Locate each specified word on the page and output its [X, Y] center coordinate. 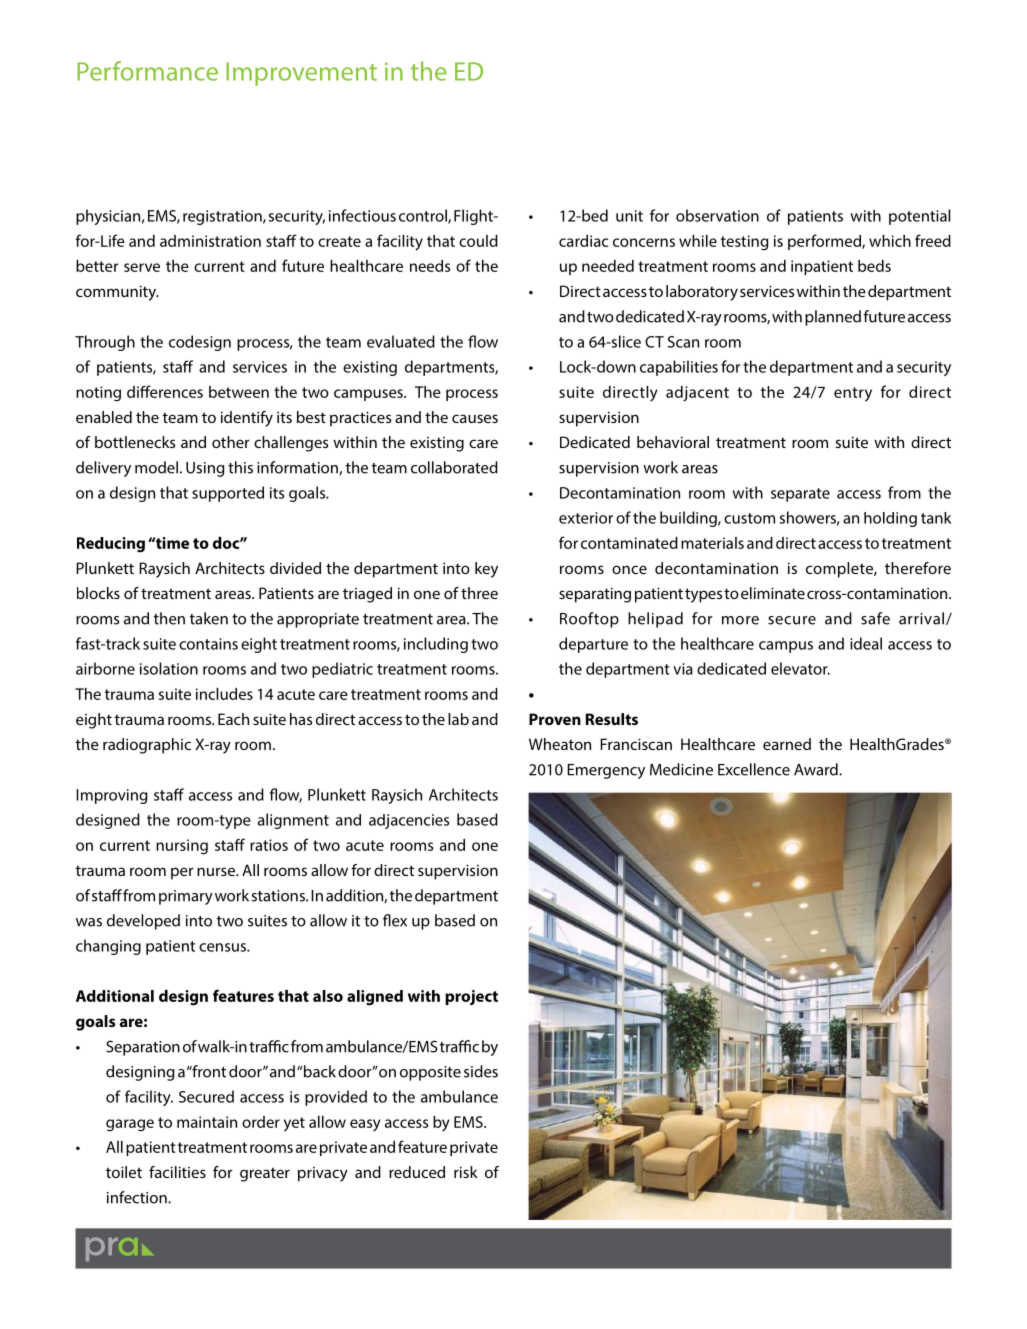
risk [465, 1172]
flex [395, 920]
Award [817, 769]
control [424, 216]
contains [208, 644]
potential [920, 217]
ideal [866, 643]
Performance [147, 71]
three [479, 593]
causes [475, 418]
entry [853, 394]
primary [186, 897]
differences [165, 391]
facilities [177, 1172]
